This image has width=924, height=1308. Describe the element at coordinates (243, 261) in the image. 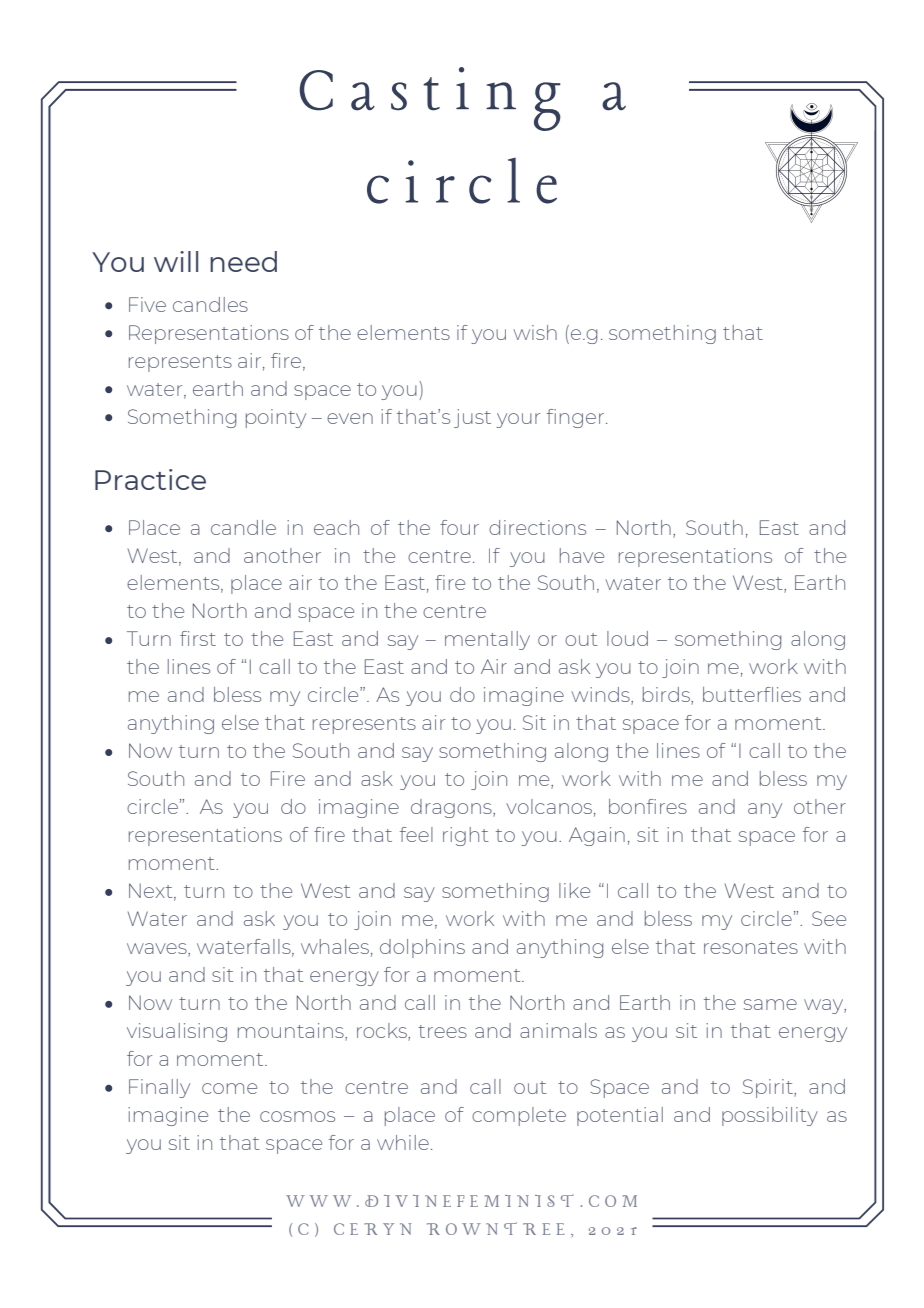

I see `need` at that location.
